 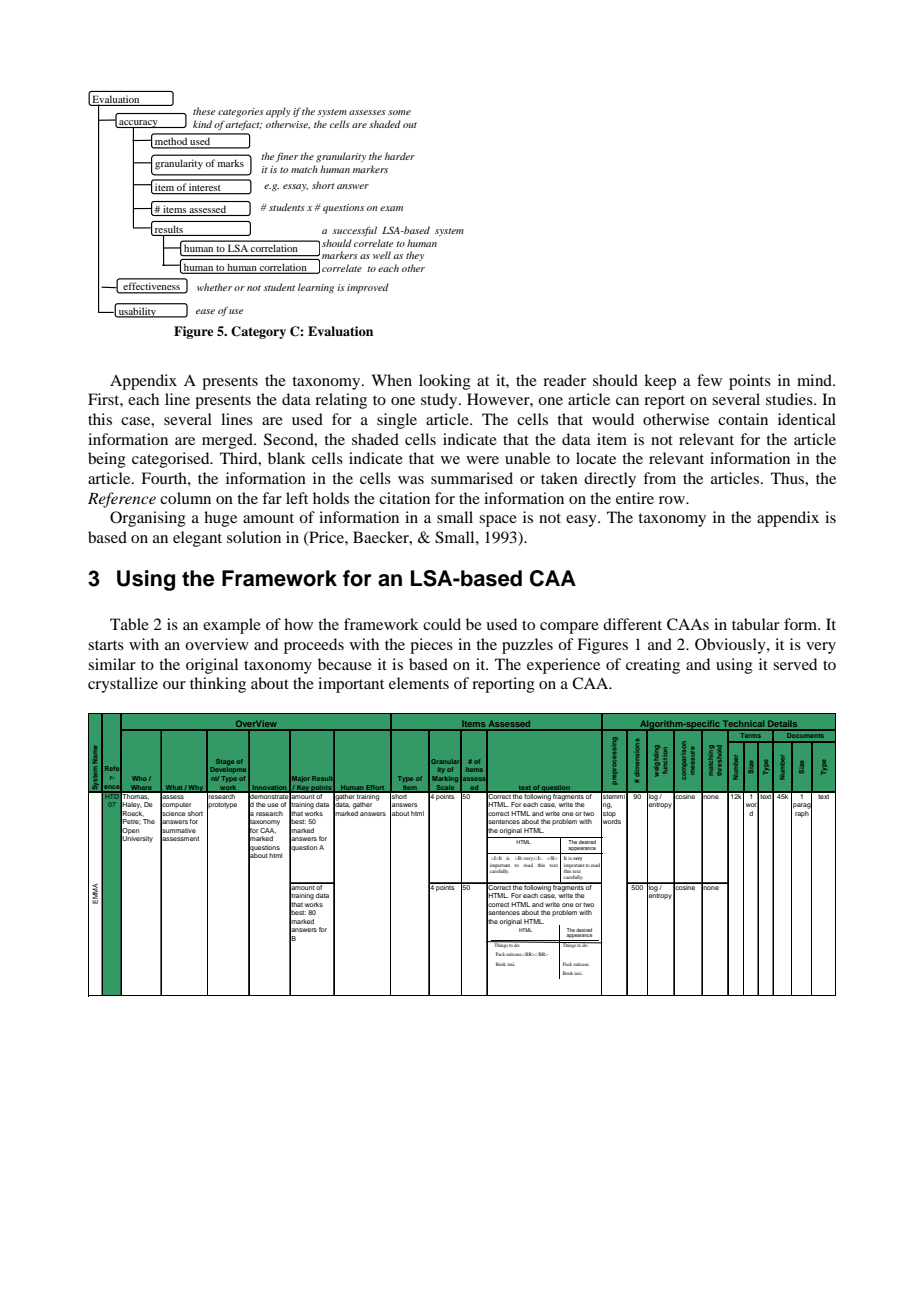 What do you see at coordinates (202, 124) in the page?
I see `kind` at bounding box center [202, 124].
